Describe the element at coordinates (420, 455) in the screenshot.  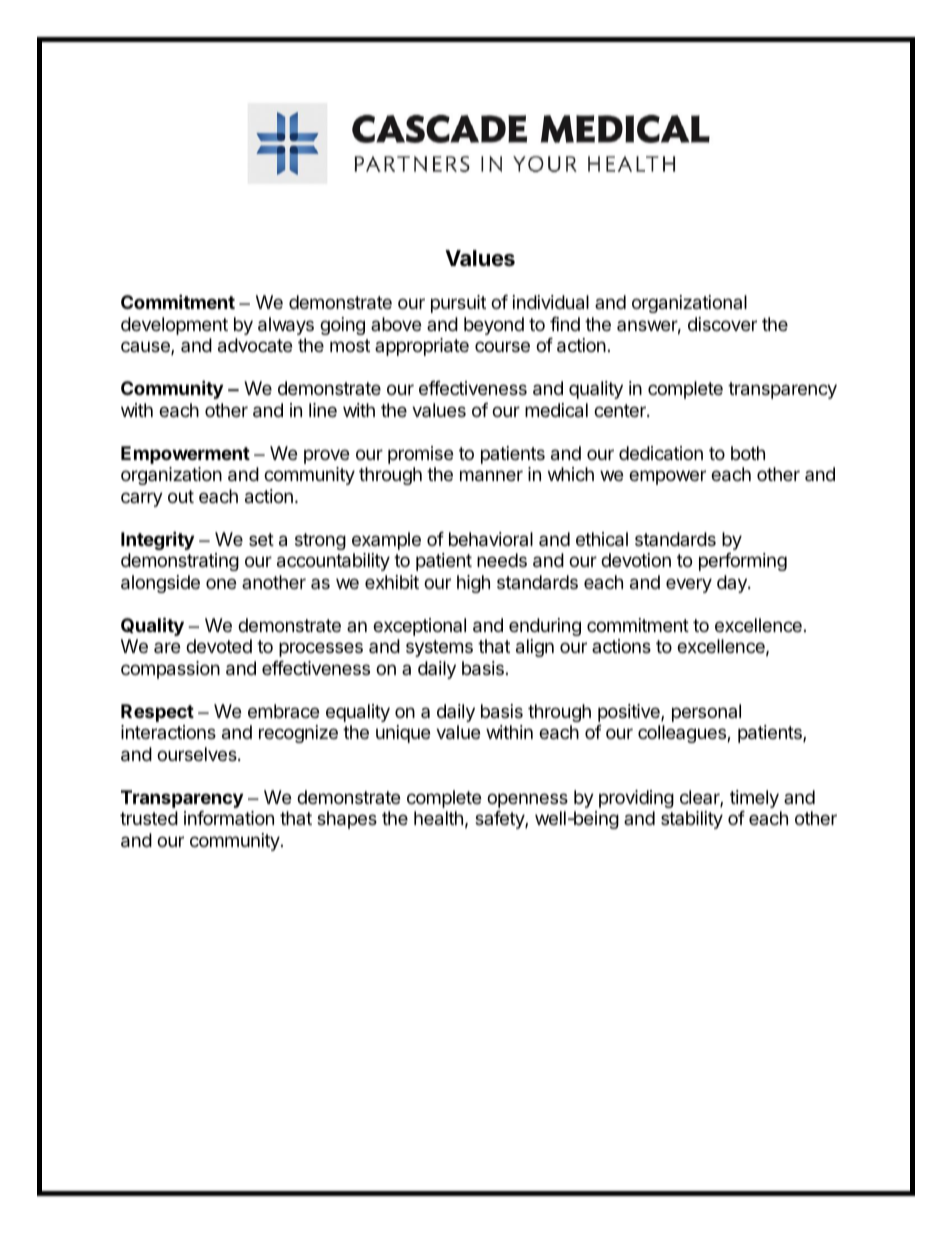
I see `promise` at that location.
